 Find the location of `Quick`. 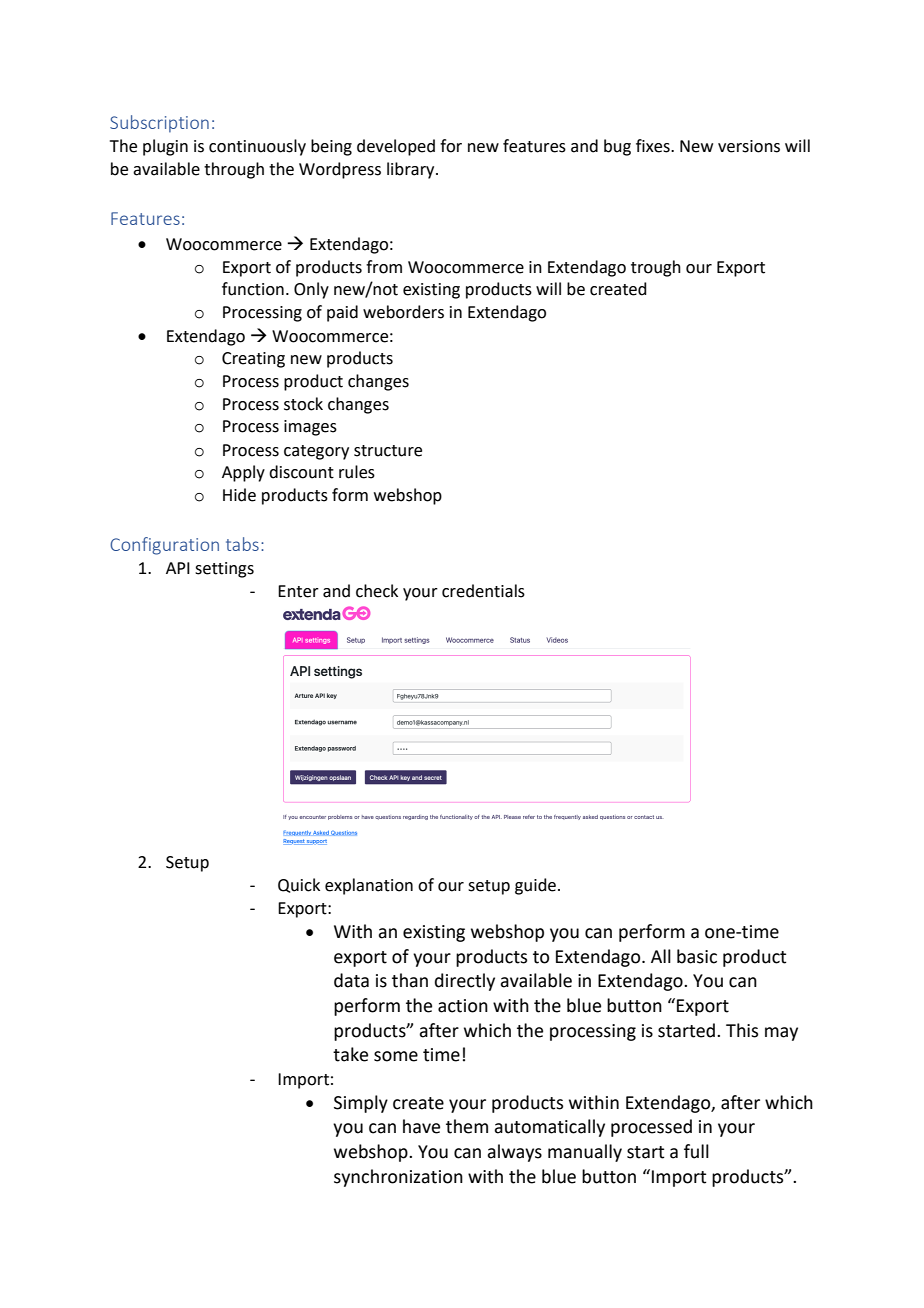

Quick is located at coordinates (299, 885).
